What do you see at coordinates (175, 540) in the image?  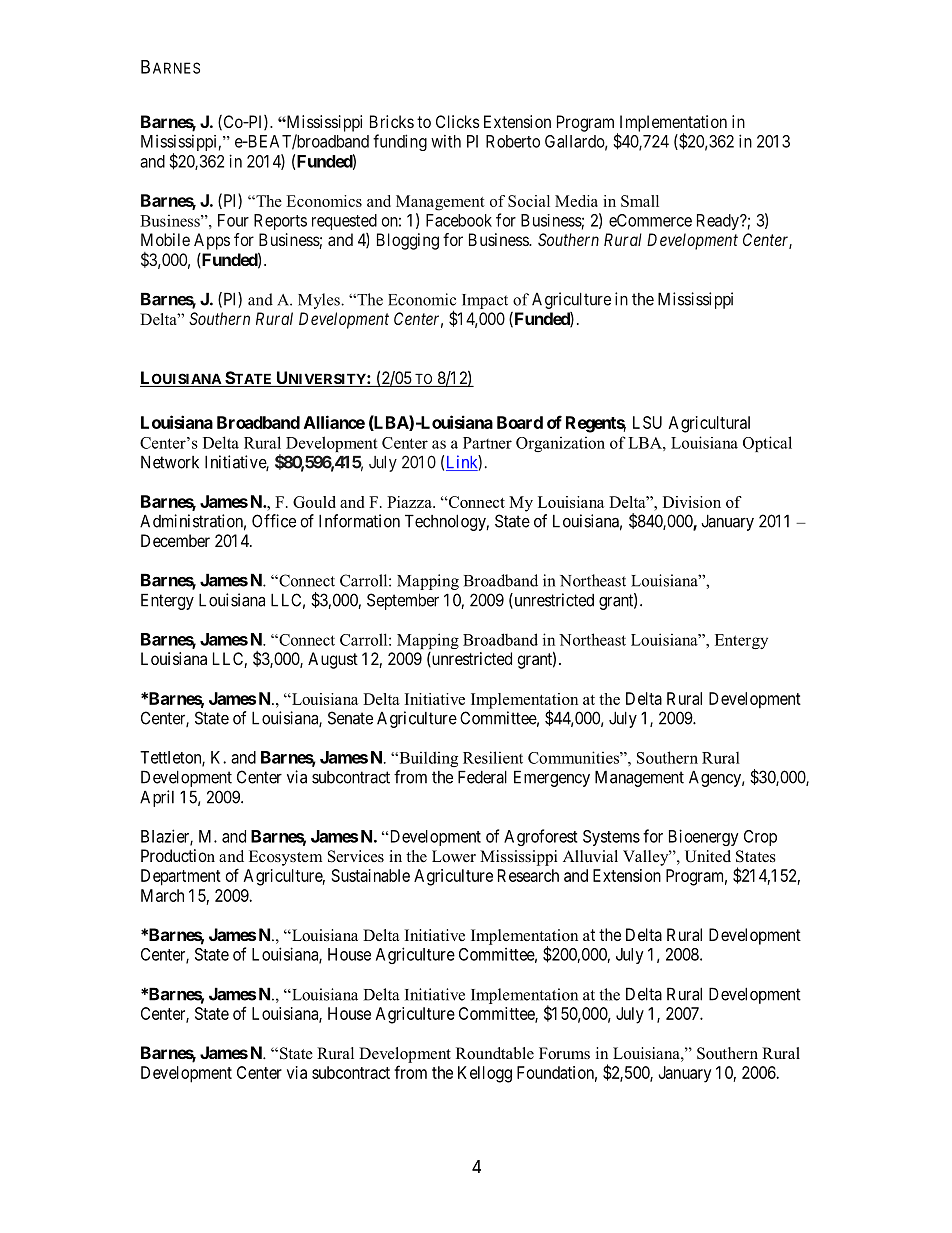 I see `December` at bounding box center [175, 540].
